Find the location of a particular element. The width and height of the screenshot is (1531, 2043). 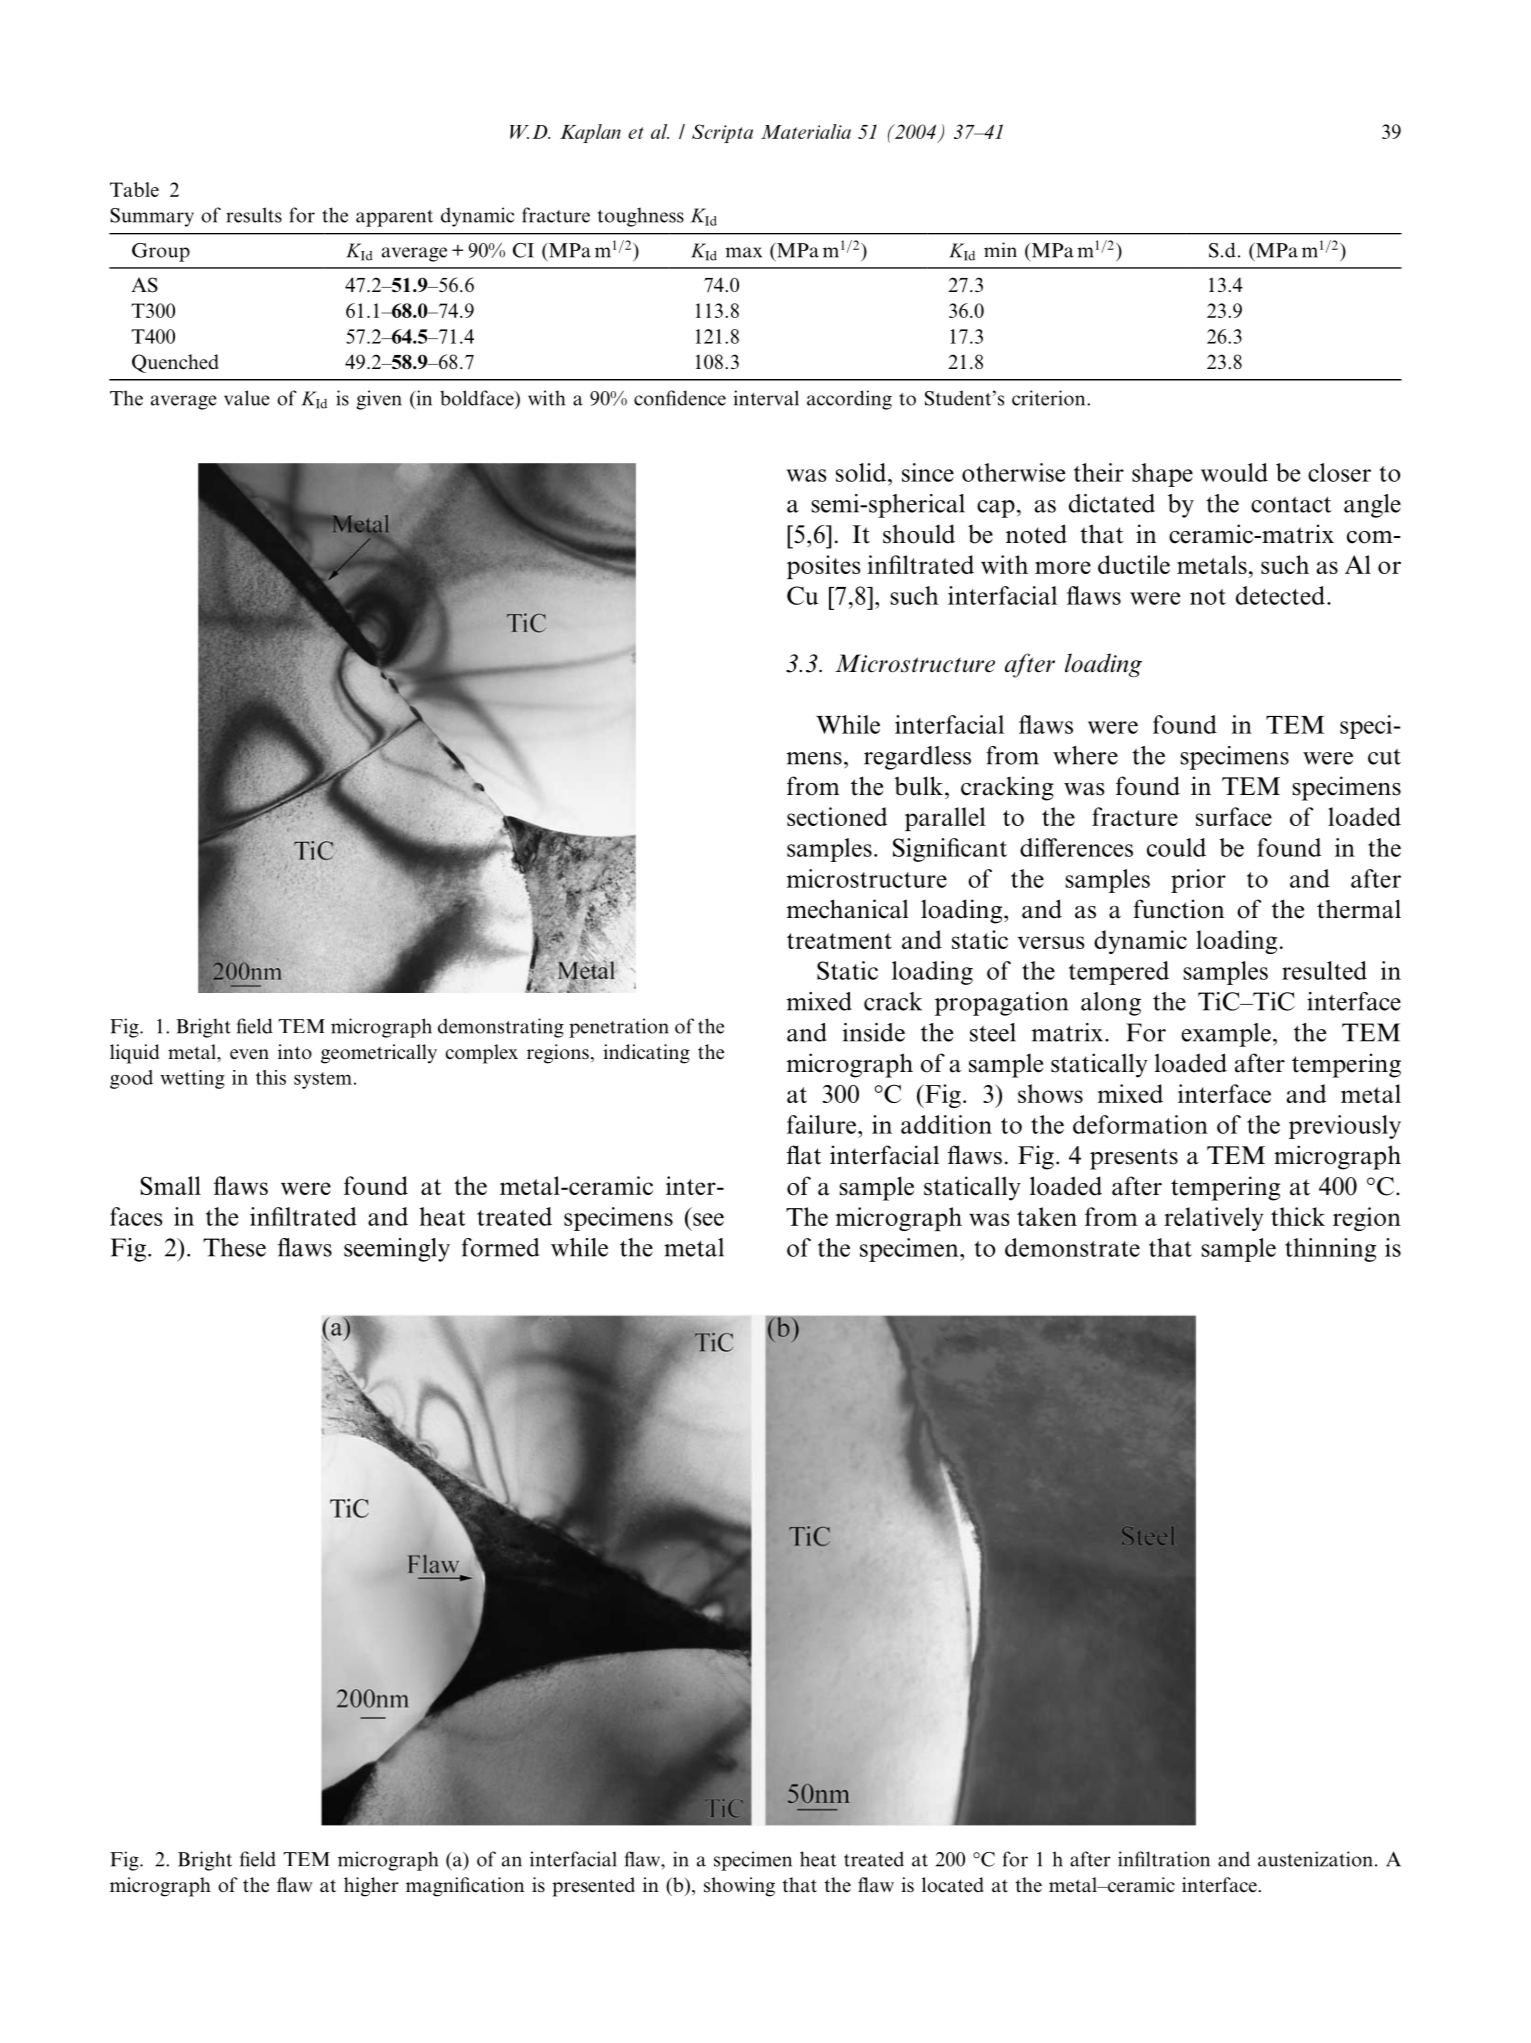

max is located at coordinates (743, 252).
